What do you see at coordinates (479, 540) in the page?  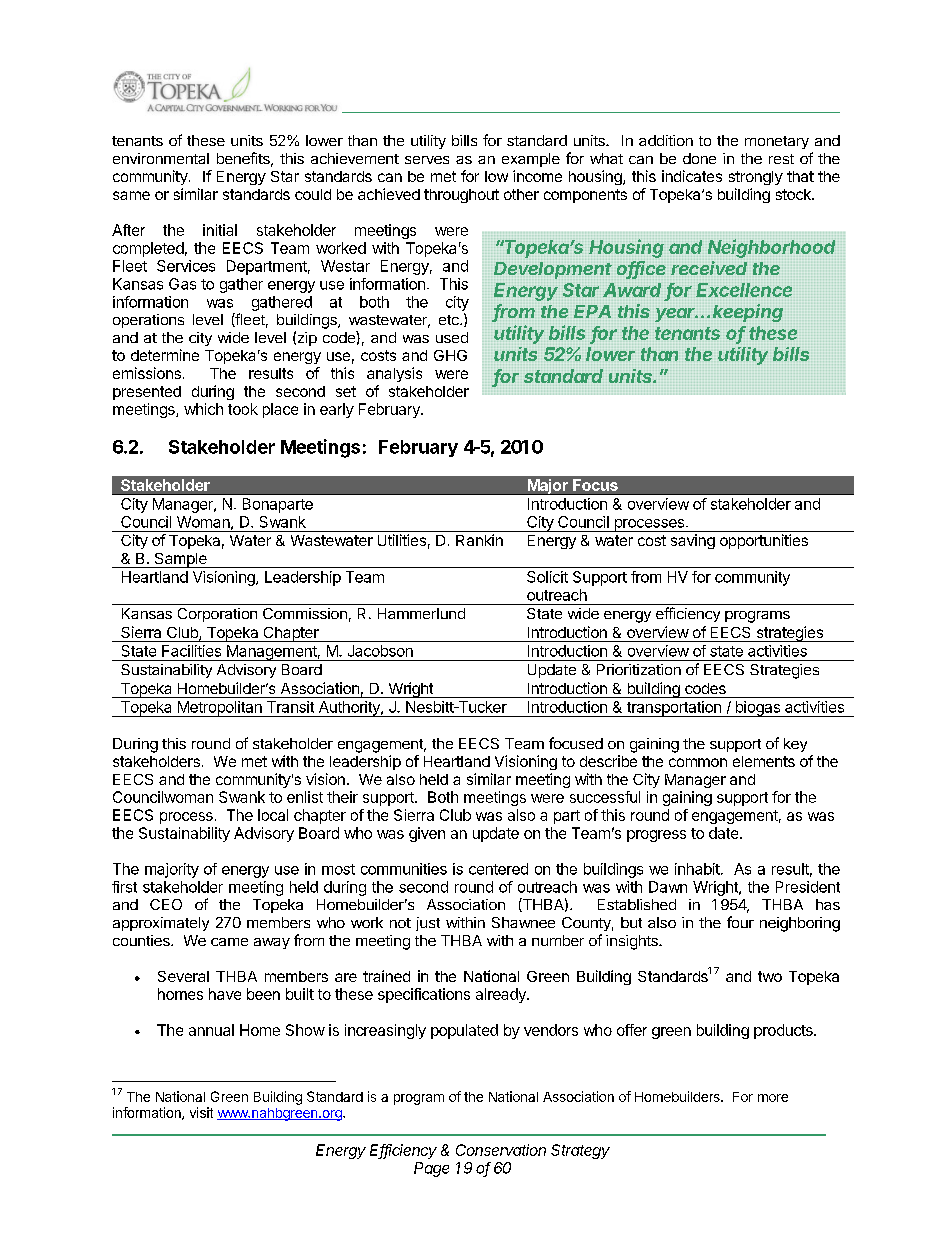 I see `Rankin` at bounding box center [479, 540].
